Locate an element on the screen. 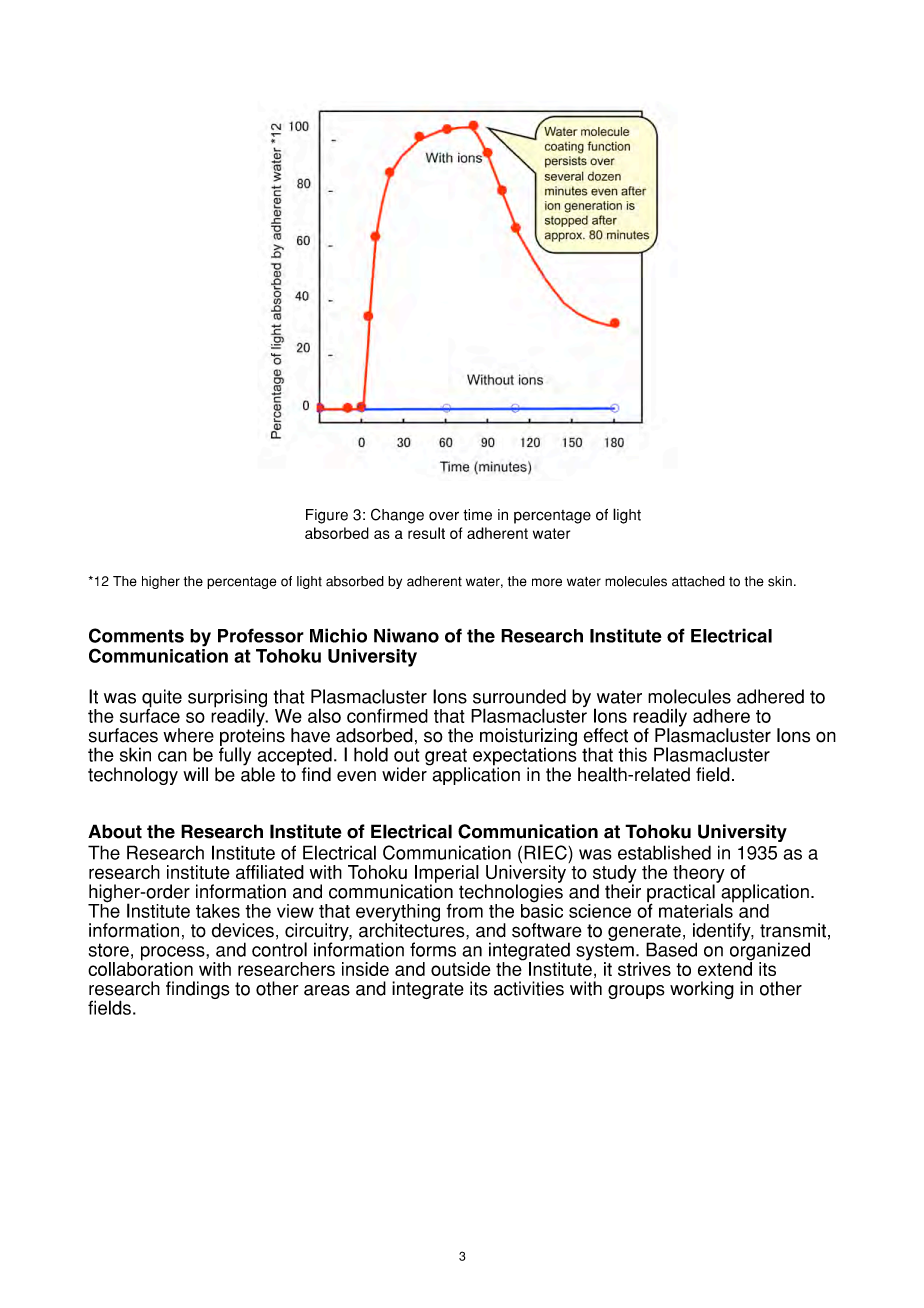  result is located at coordinates (426, 533).
